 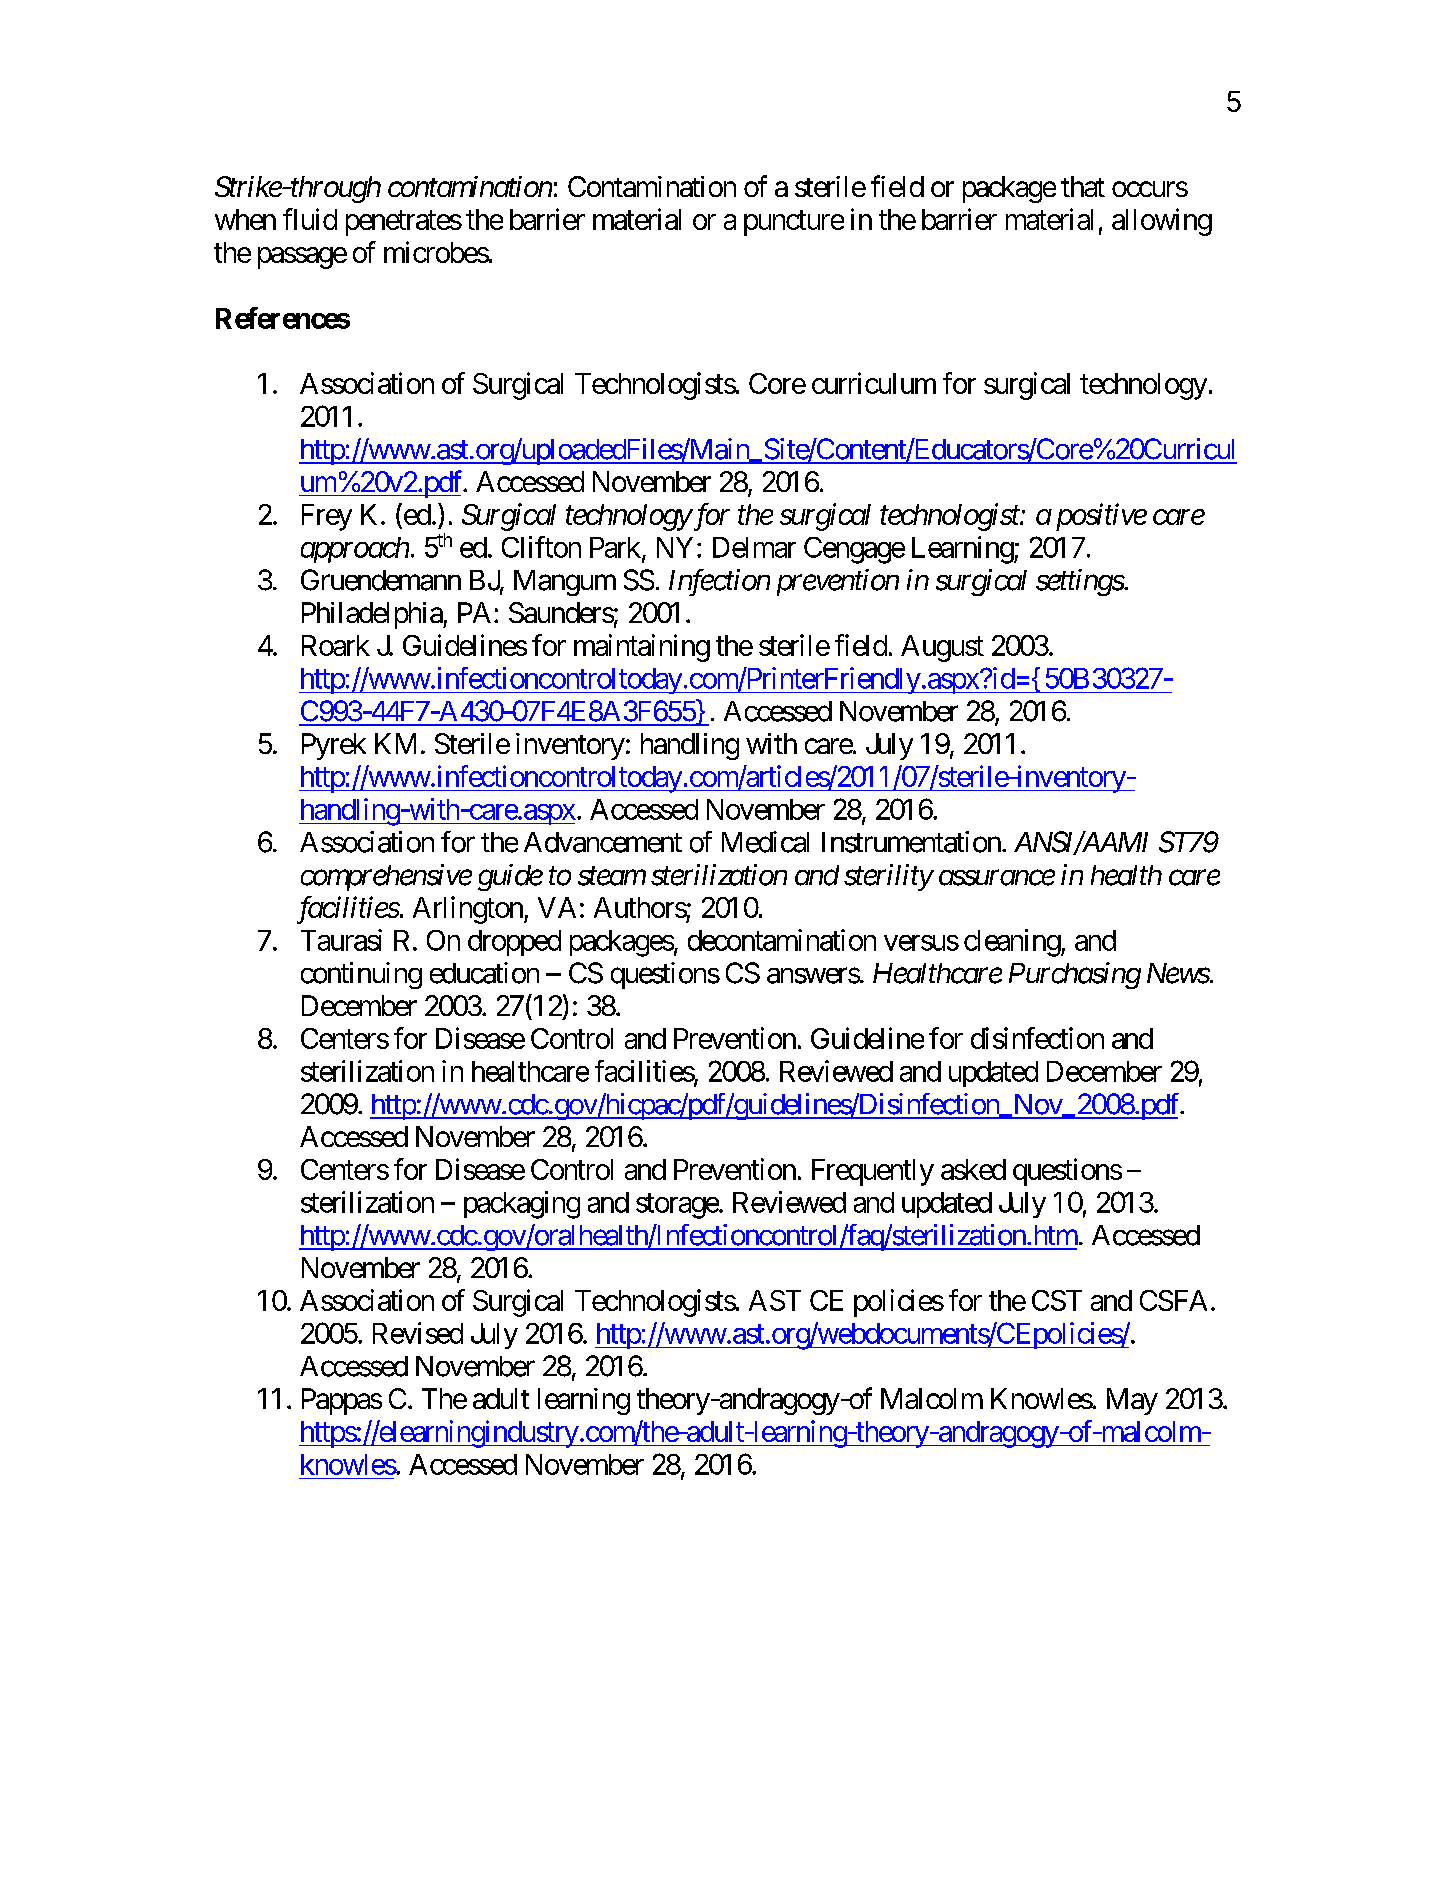 What do you see at coordinates (310, 219) in the screenshot?
I see `fluid` at bounding box center [310, 219].
